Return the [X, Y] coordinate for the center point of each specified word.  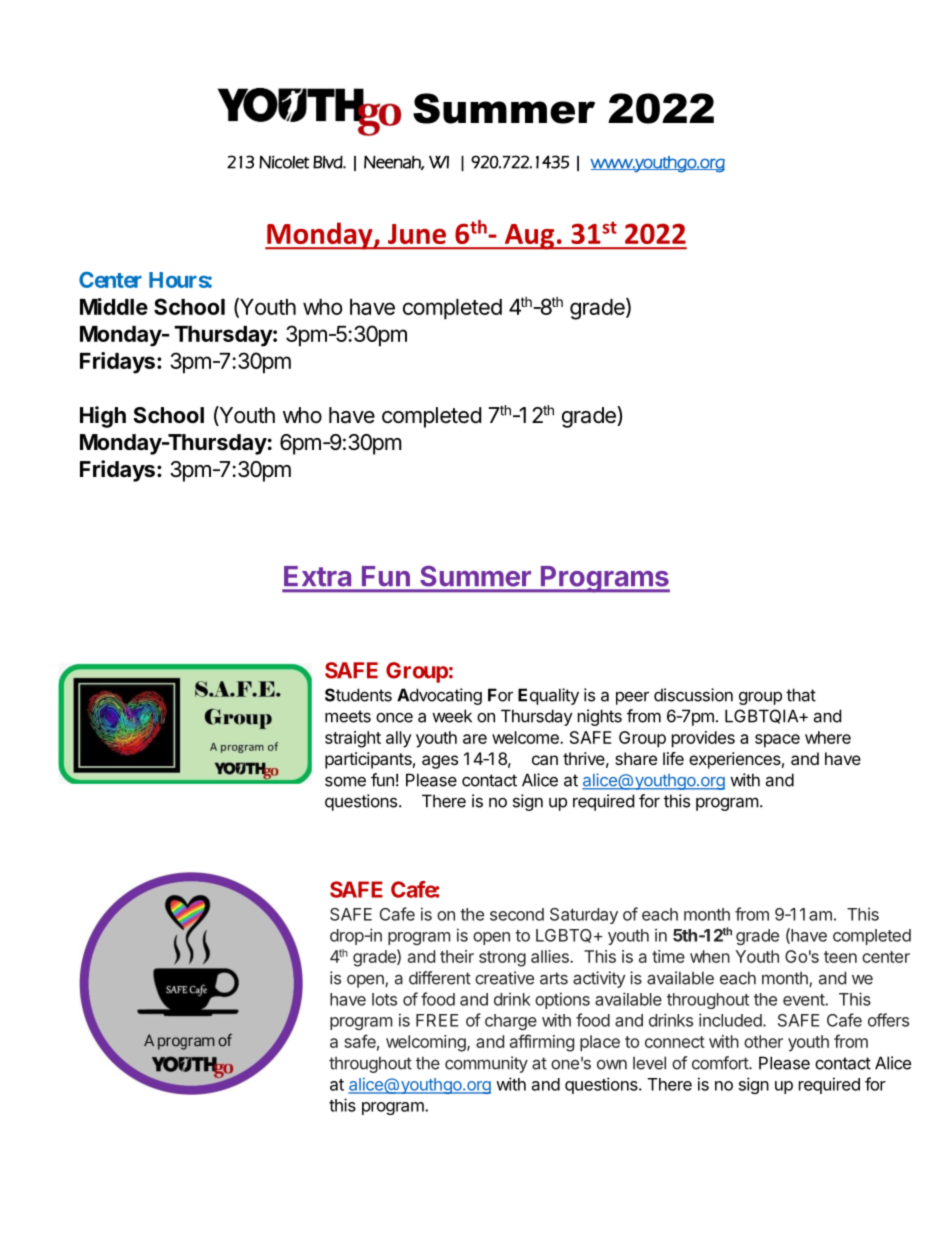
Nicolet [284, 162]
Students [358, 695]
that [801, 695]
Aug [529, 237]
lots [384, 999]
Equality [548, 696]
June [417, 234]
